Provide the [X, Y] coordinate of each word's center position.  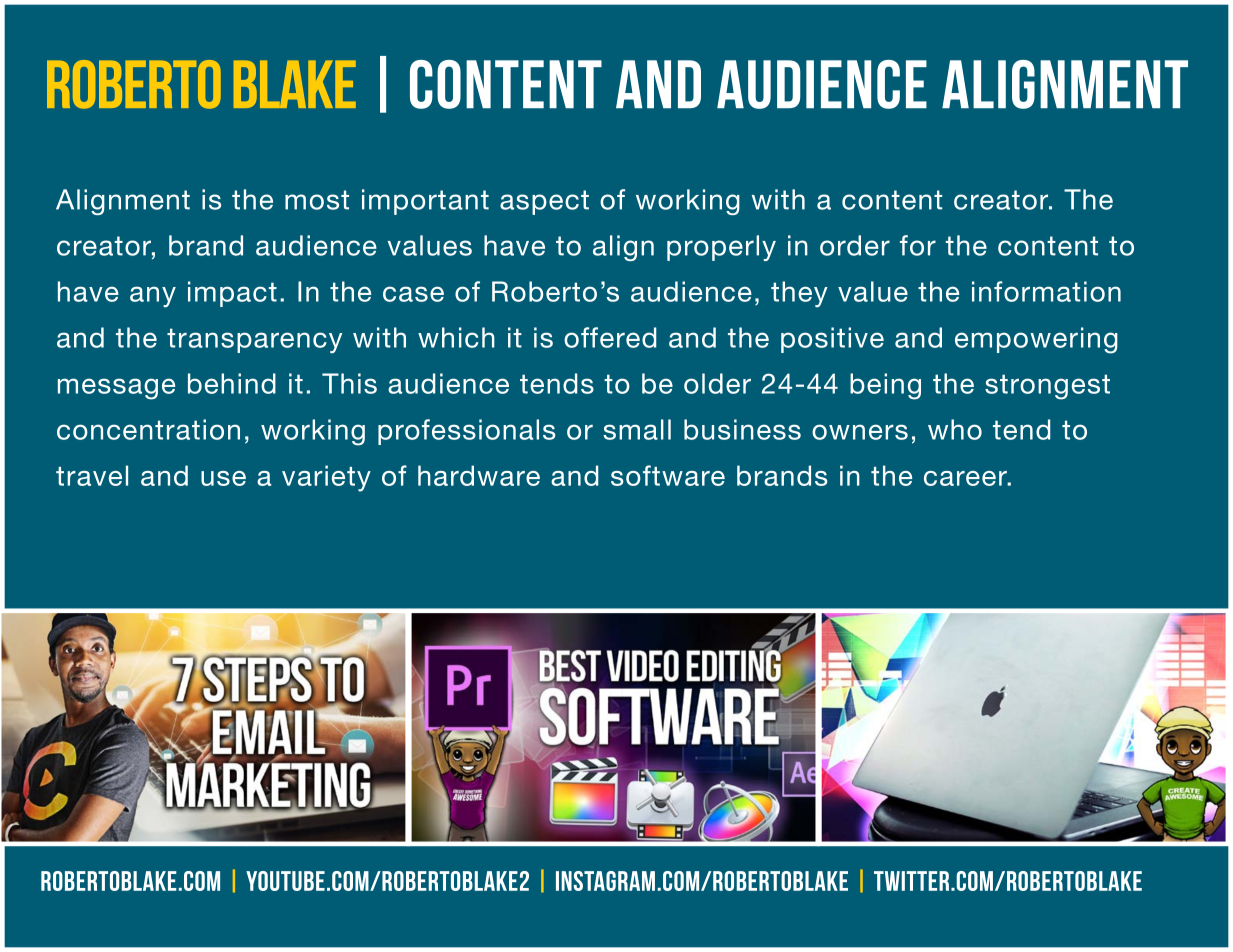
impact [232, 294]
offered [610, 337]
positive [832, 340]
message [116, 389]
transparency [254, 341]
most [317, 200]
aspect [544, 202]
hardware [479, 475]
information [1046, 291]
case [413, 294]
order [855, 245]
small [637, 429]
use [223, 478]
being [885, 386]
